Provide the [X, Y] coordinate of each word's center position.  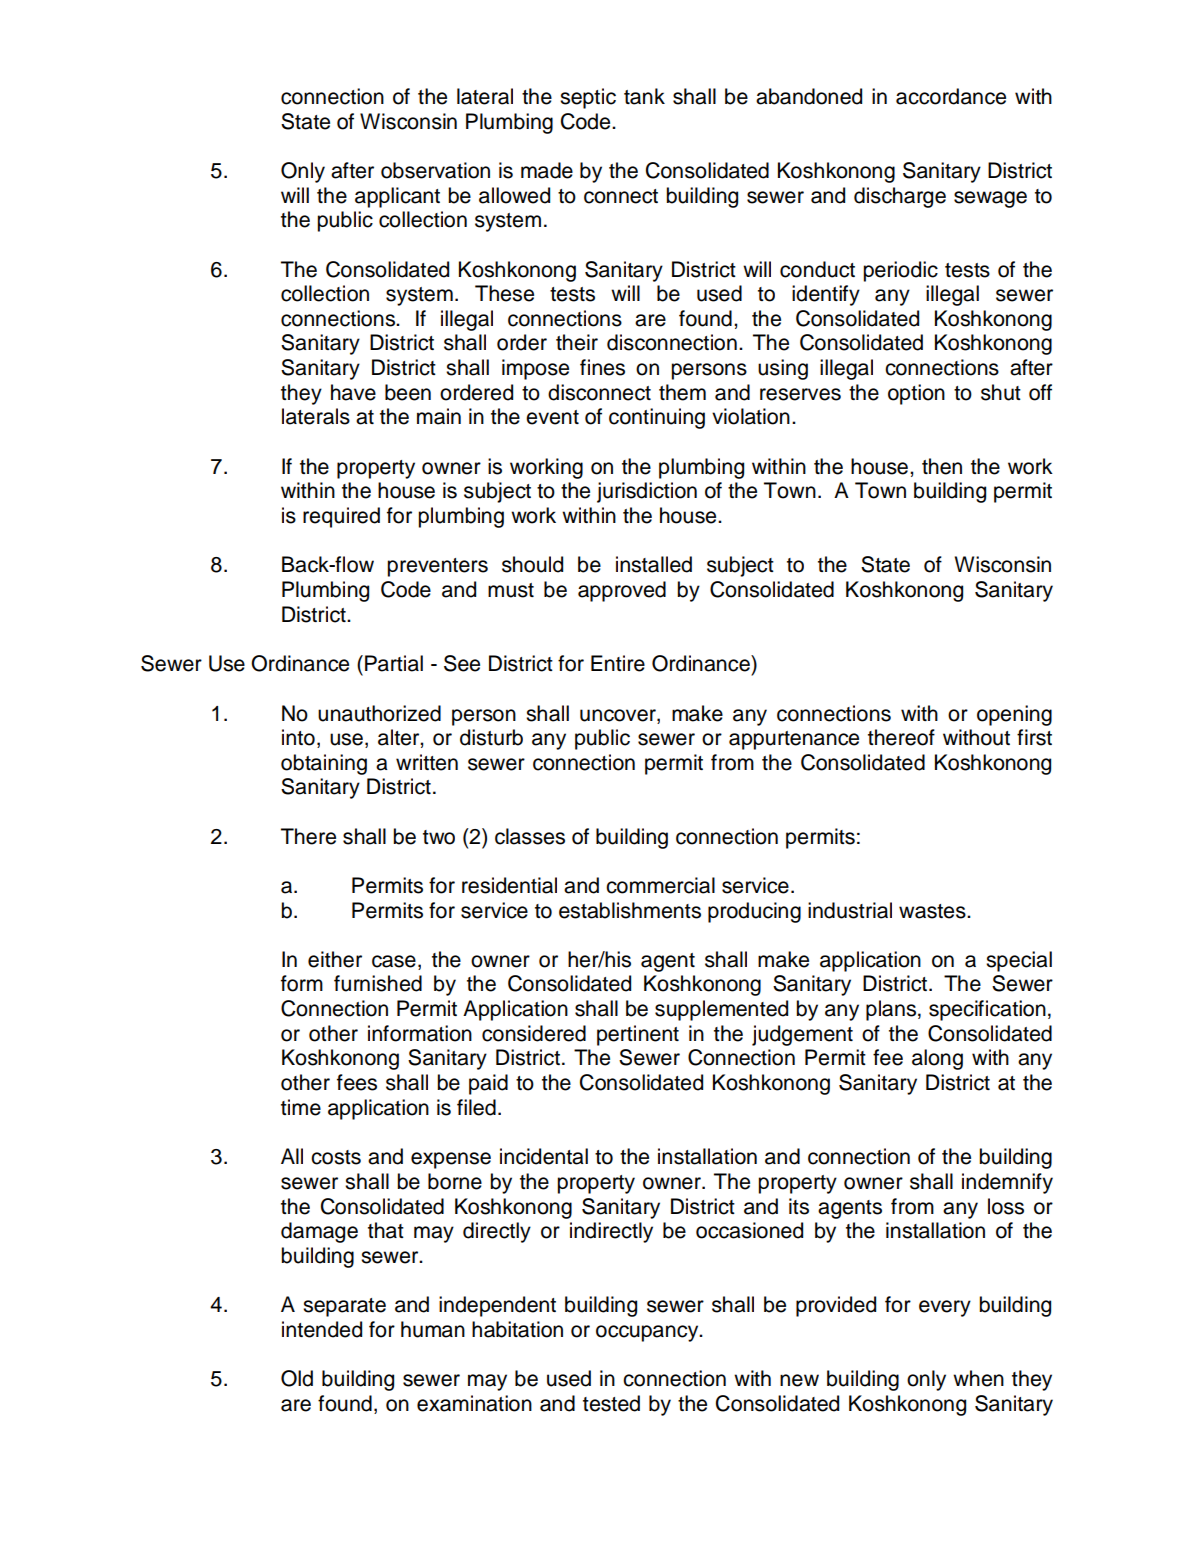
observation [435, 170]
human [433, 1329]
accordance [951, 96]
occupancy [648, 1333]
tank [644, 96]
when [978, 1378]
